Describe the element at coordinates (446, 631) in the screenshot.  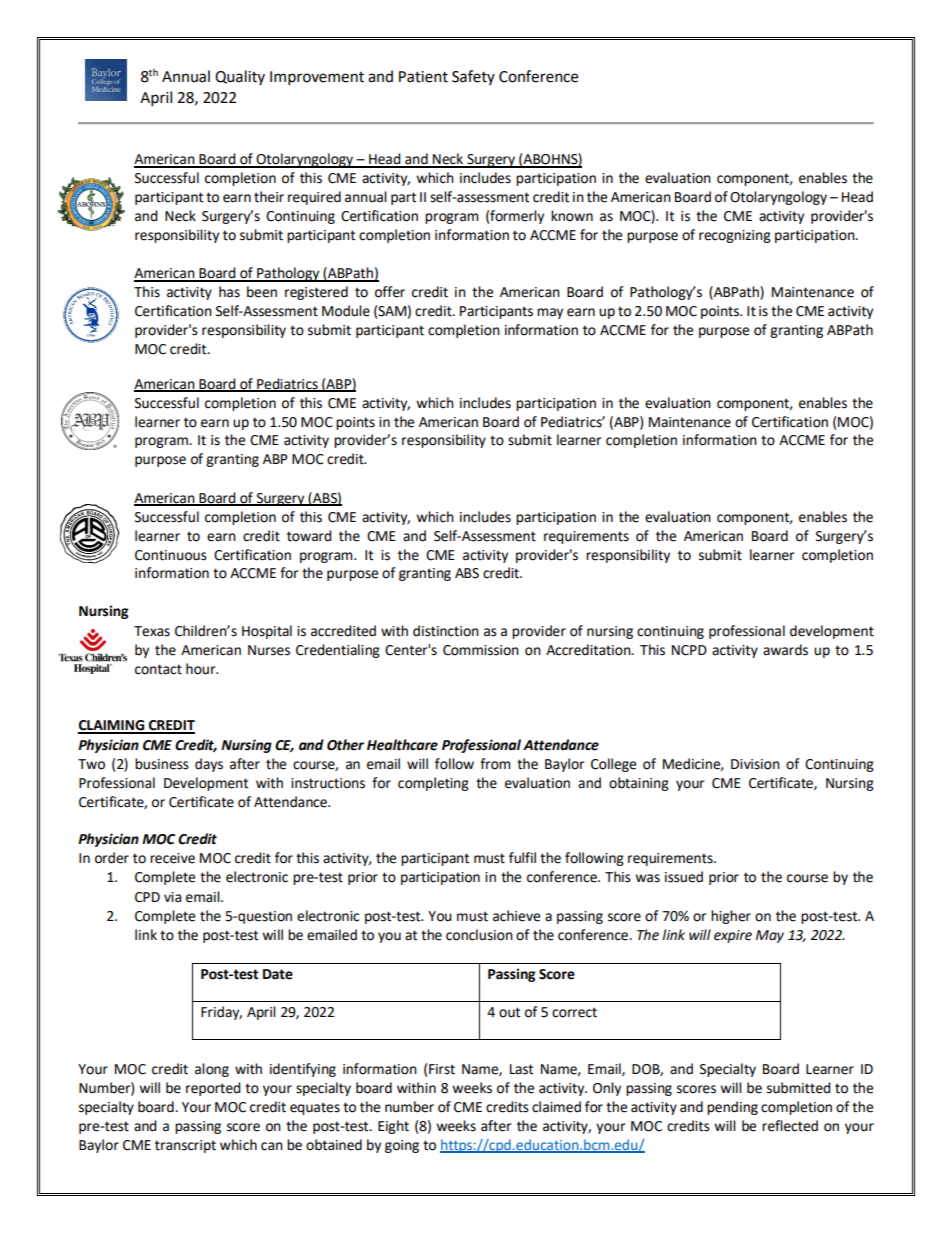
I see `distinction` at that location.
